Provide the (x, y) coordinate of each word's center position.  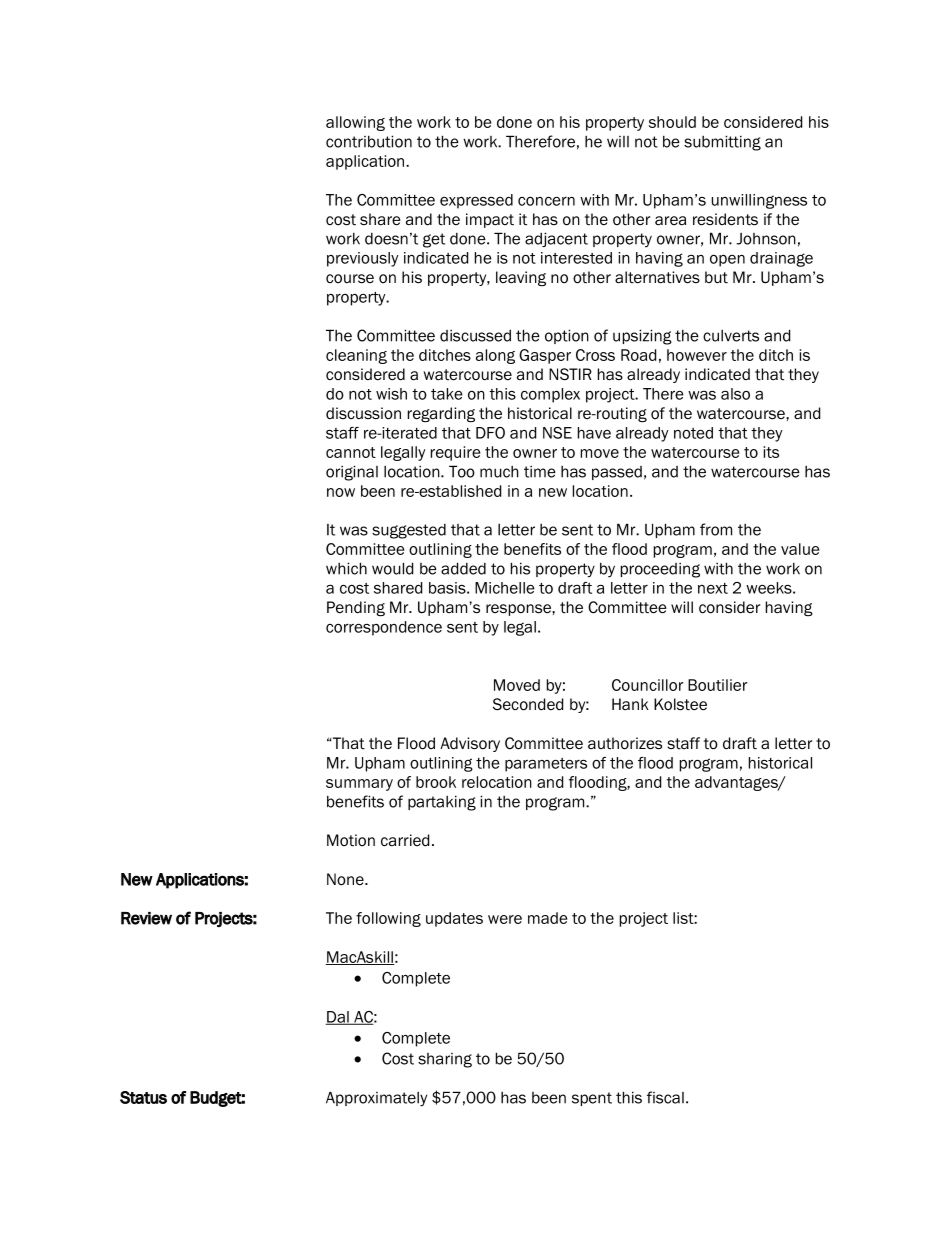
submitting (722, 143)
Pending (356, 609)
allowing (355, 123)
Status (143, 1097)
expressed (476, 201)
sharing (445, 1060)
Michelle (505, 588)
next (713, 588)
